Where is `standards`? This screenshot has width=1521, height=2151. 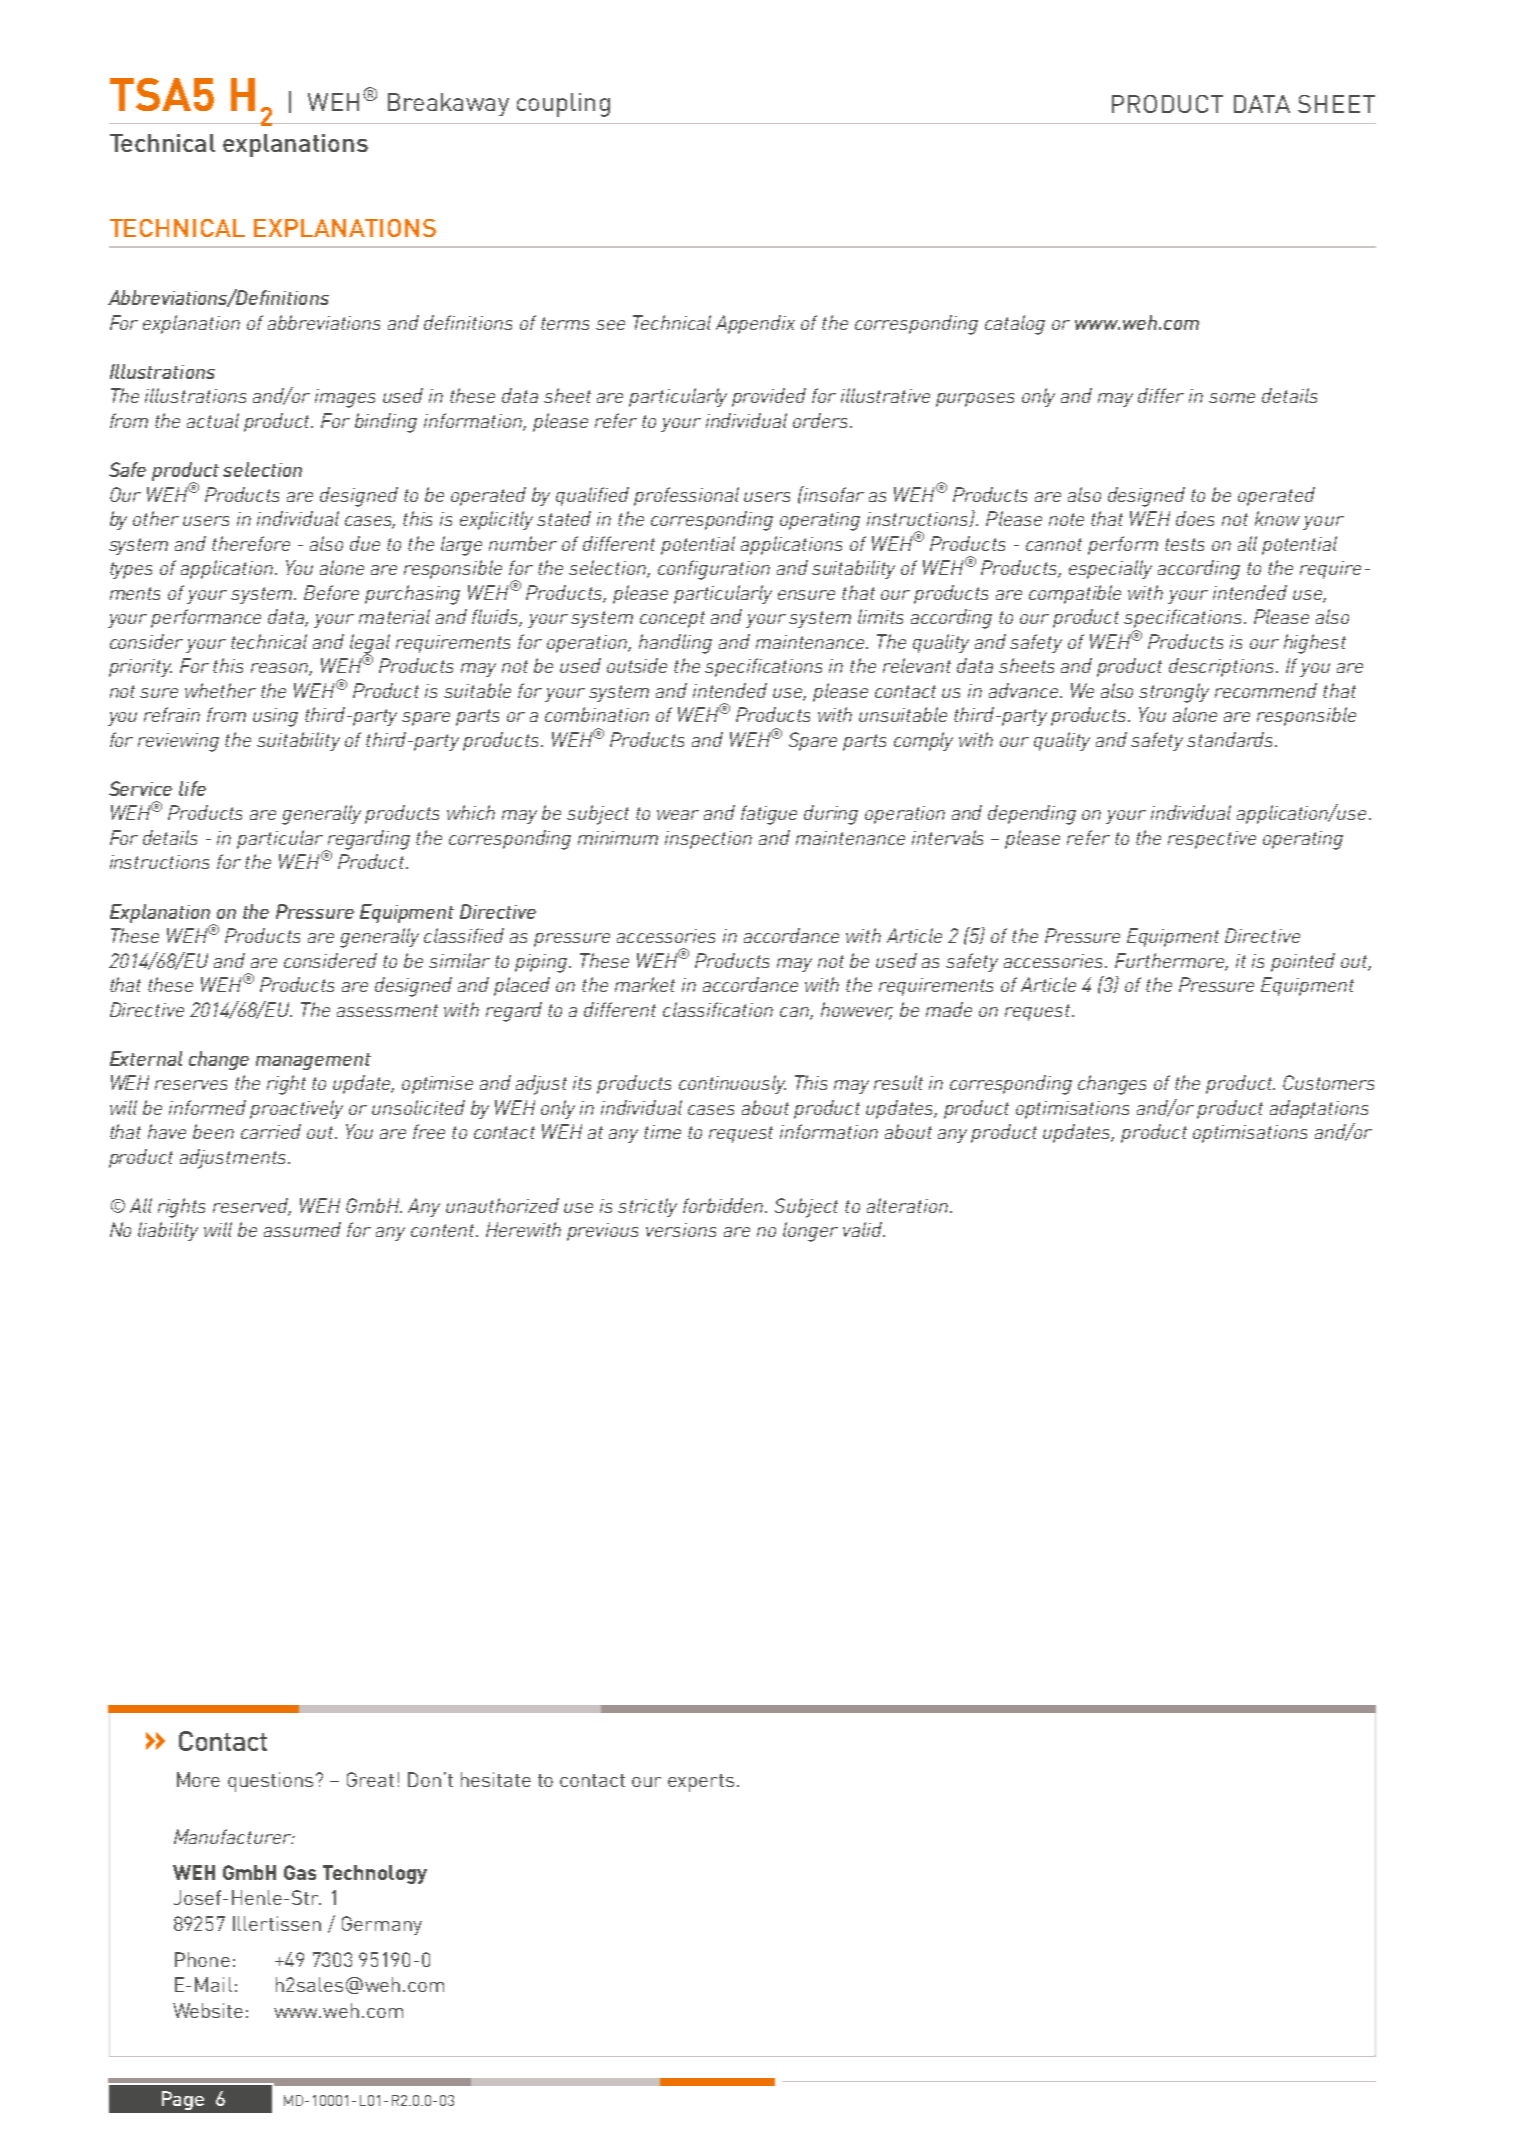 standards is located at coordinates (1231, 739).
